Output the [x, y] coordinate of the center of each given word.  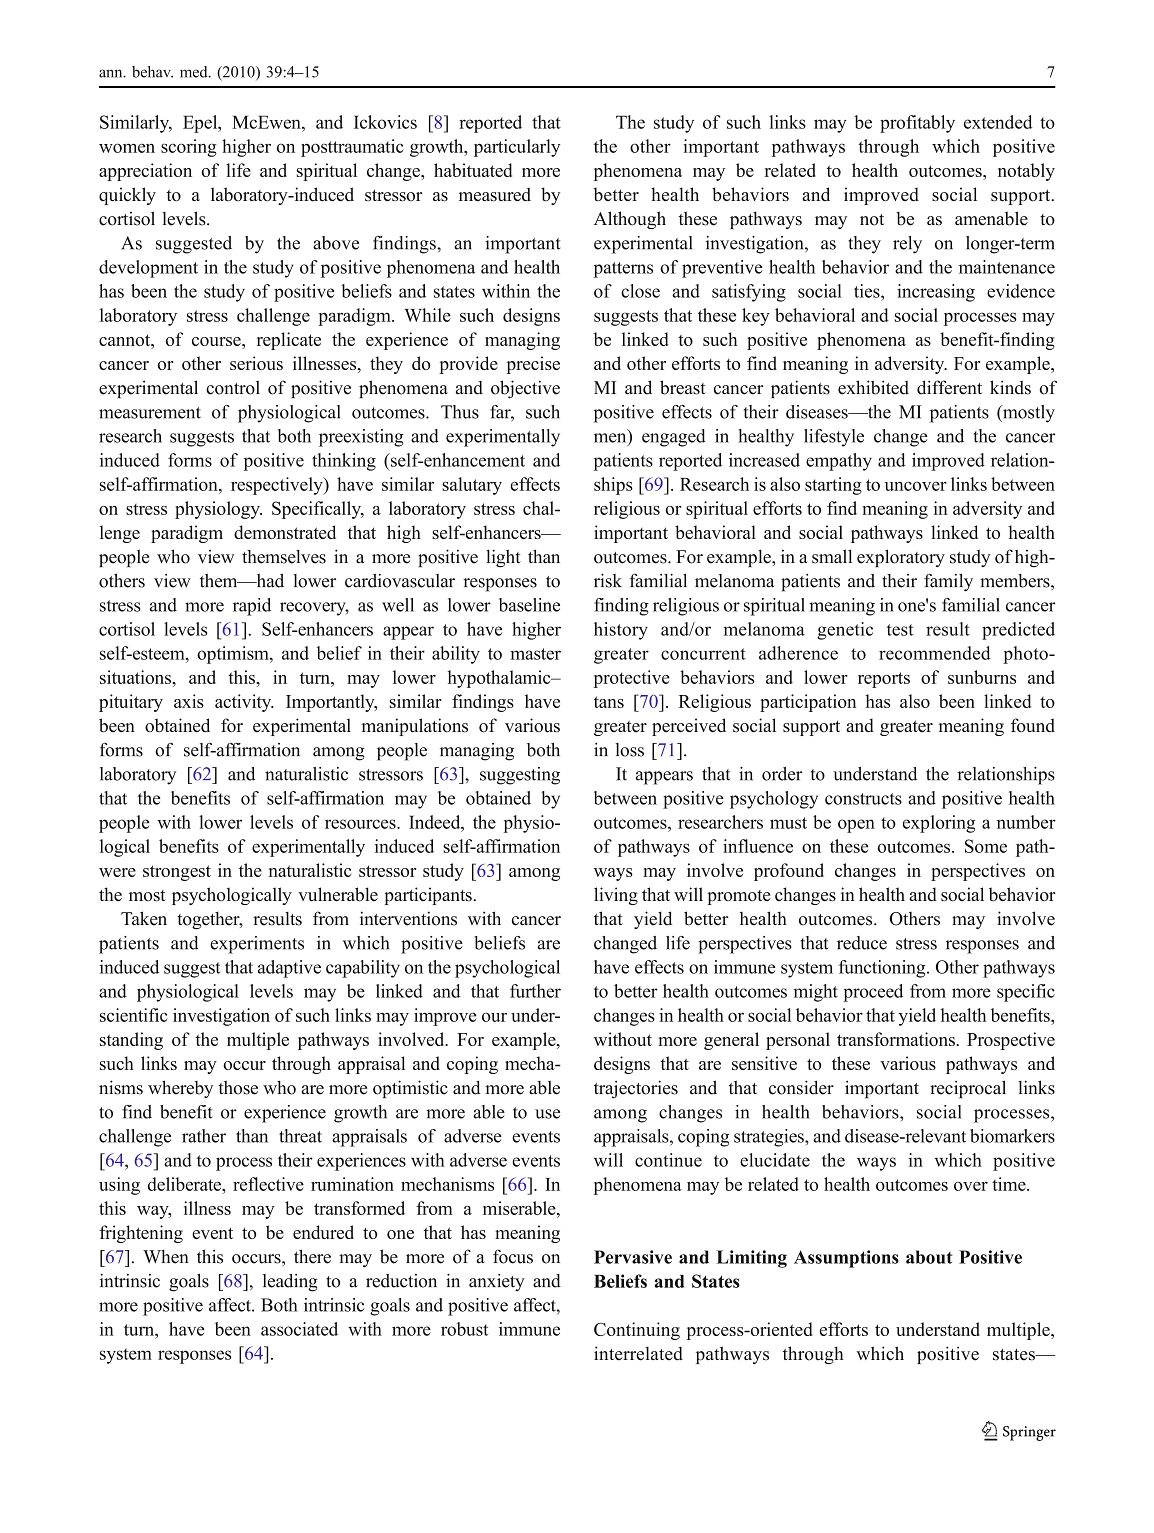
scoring [189, 148]
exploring [939, 824]
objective [525, 389]
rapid [252, 607]
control [233, 387]
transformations [897, 1039]
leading [290, 1283]
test [900, 630]
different [949, 387]
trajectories [636, 1089]
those [238, 1088]
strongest [177, 873]
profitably [917, 124]
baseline [529, 605]
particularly [517, 148]
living [616, 896]
